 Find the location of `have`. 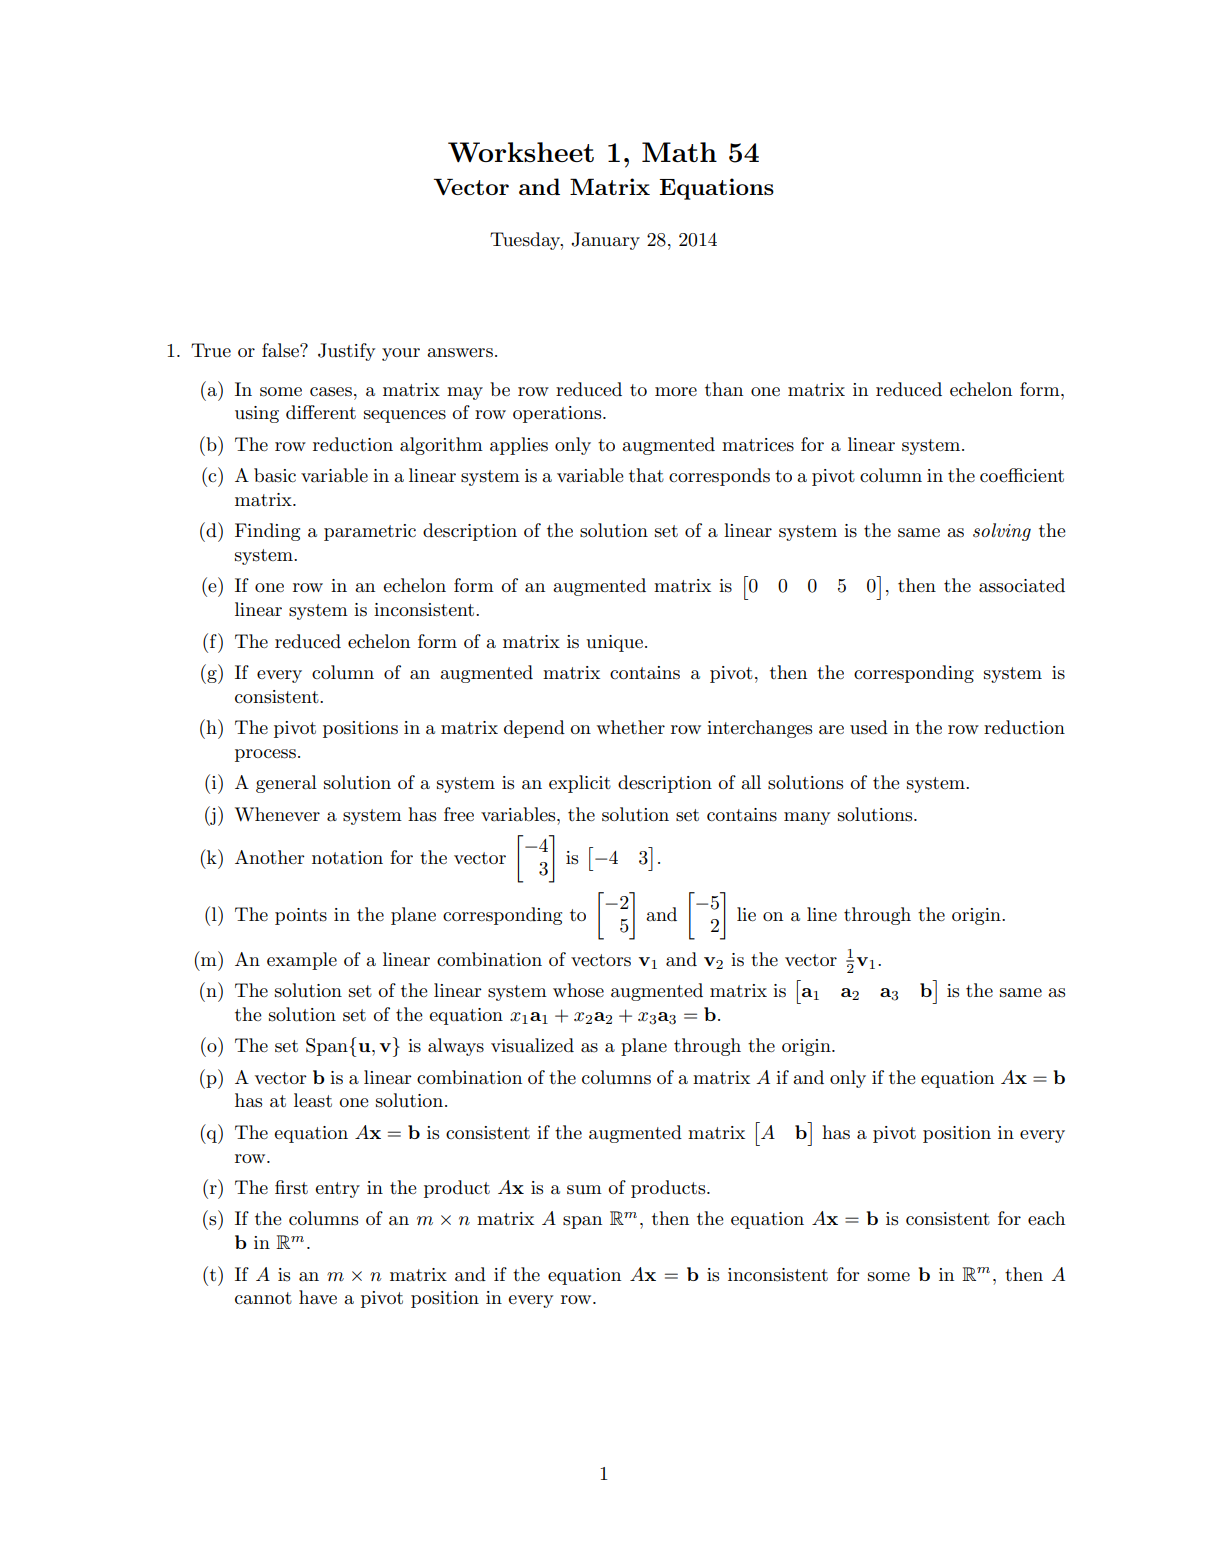

have is located at coordinates (318, 1297).
